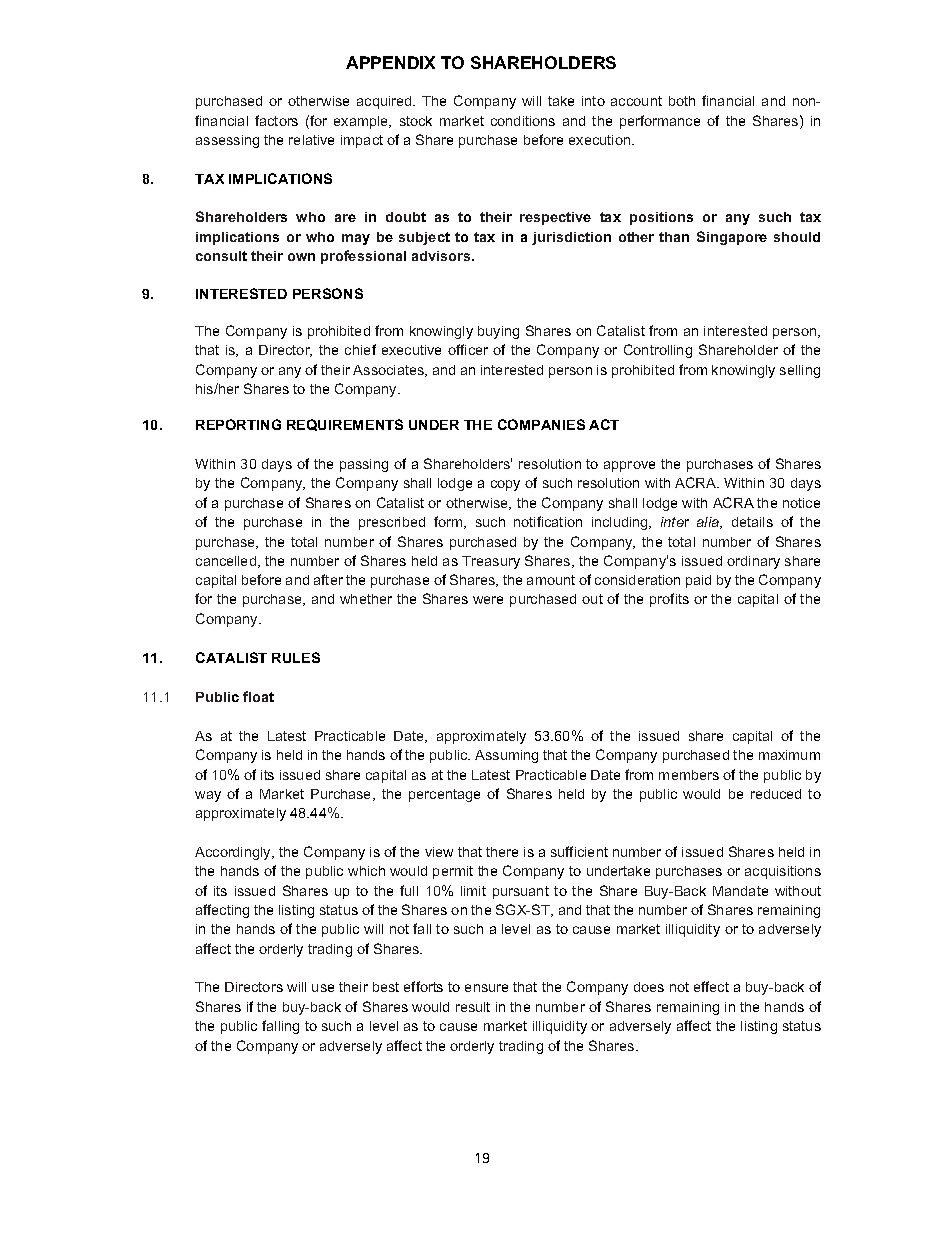  I want to click on best, so click(386, 987).
